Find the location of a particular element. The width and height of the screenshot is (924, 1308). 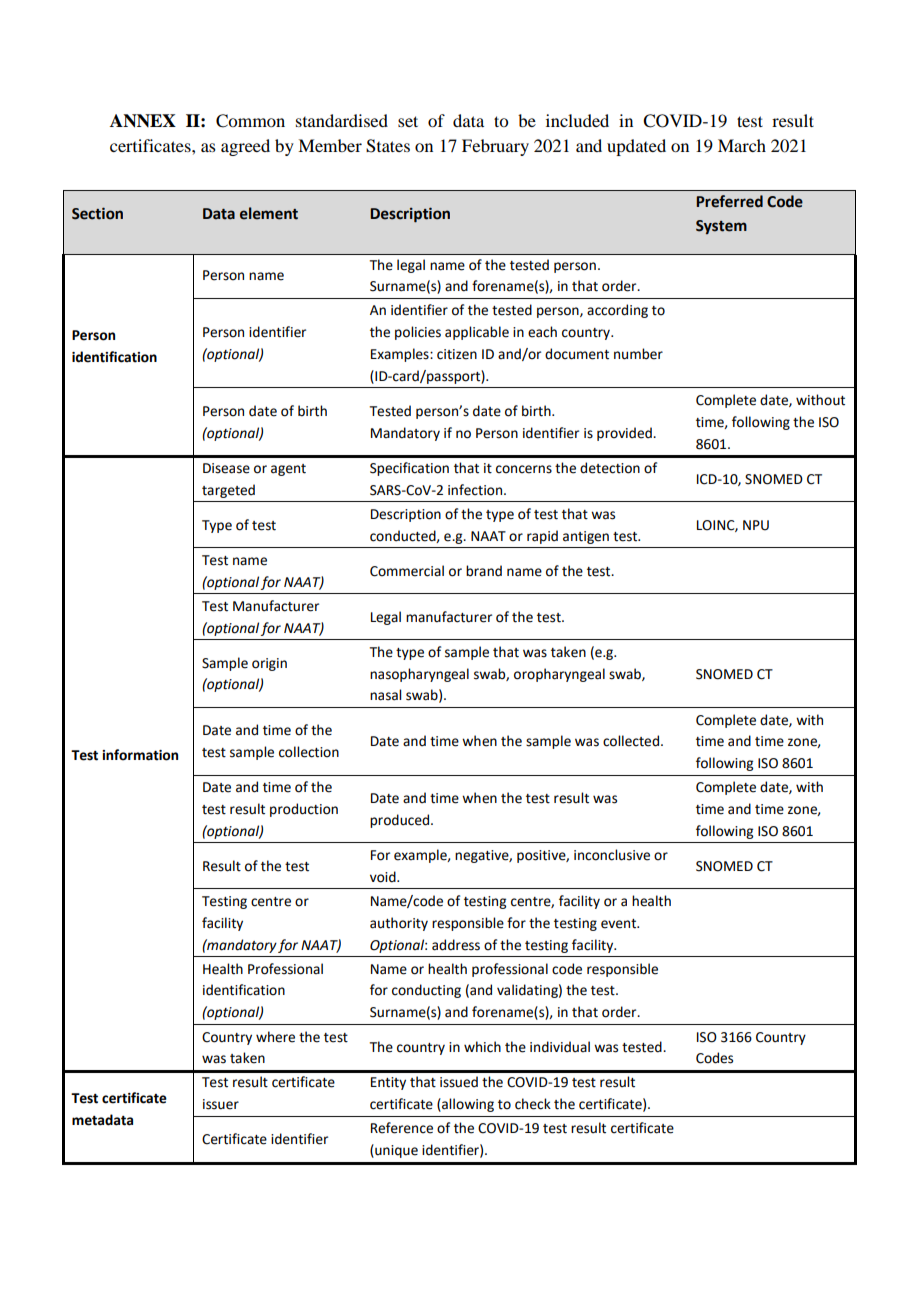

Entity is located at coordinates (388, 1083).
